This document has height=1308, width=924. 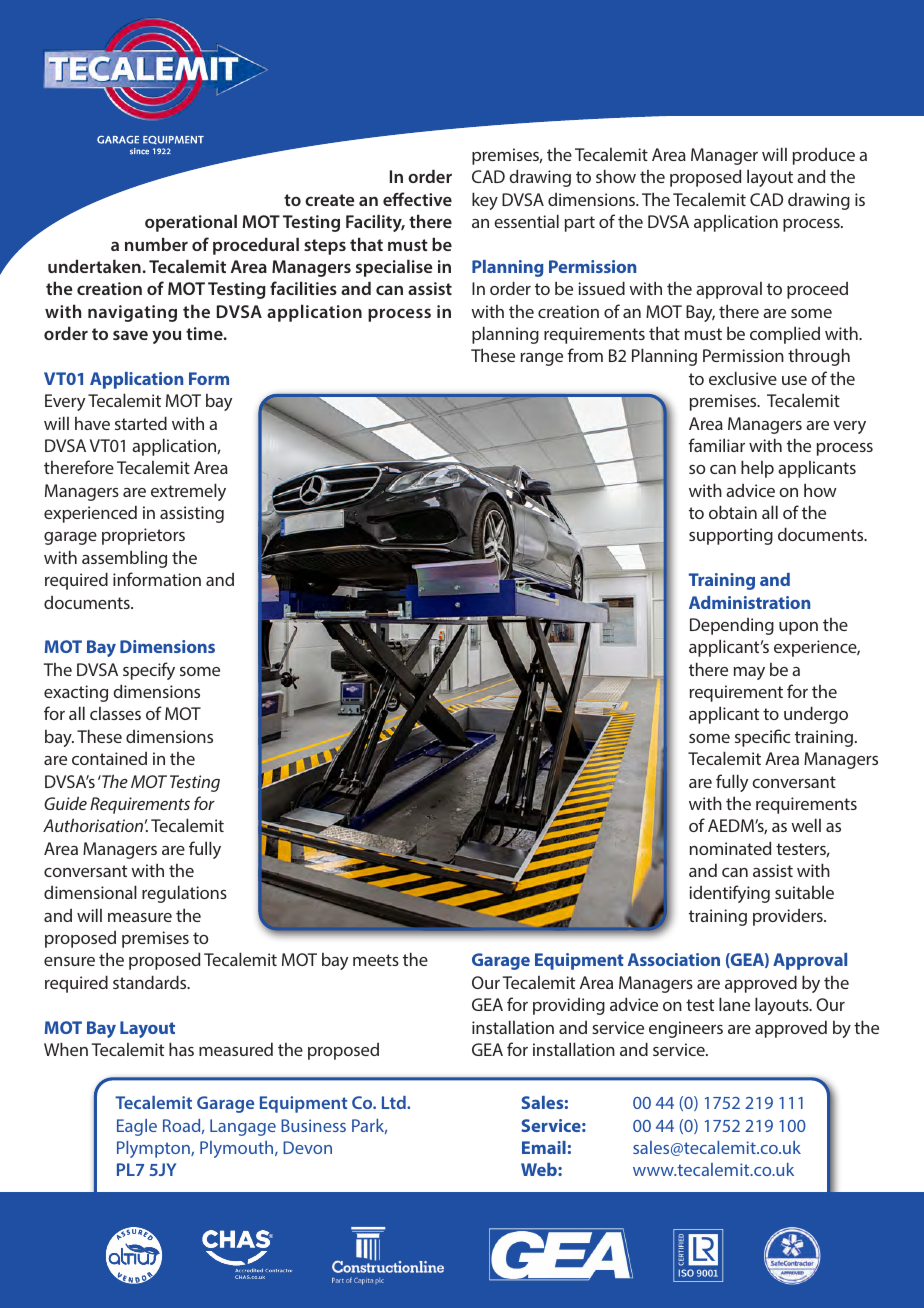 I want to click on produce, so click(x=824, y=156).
